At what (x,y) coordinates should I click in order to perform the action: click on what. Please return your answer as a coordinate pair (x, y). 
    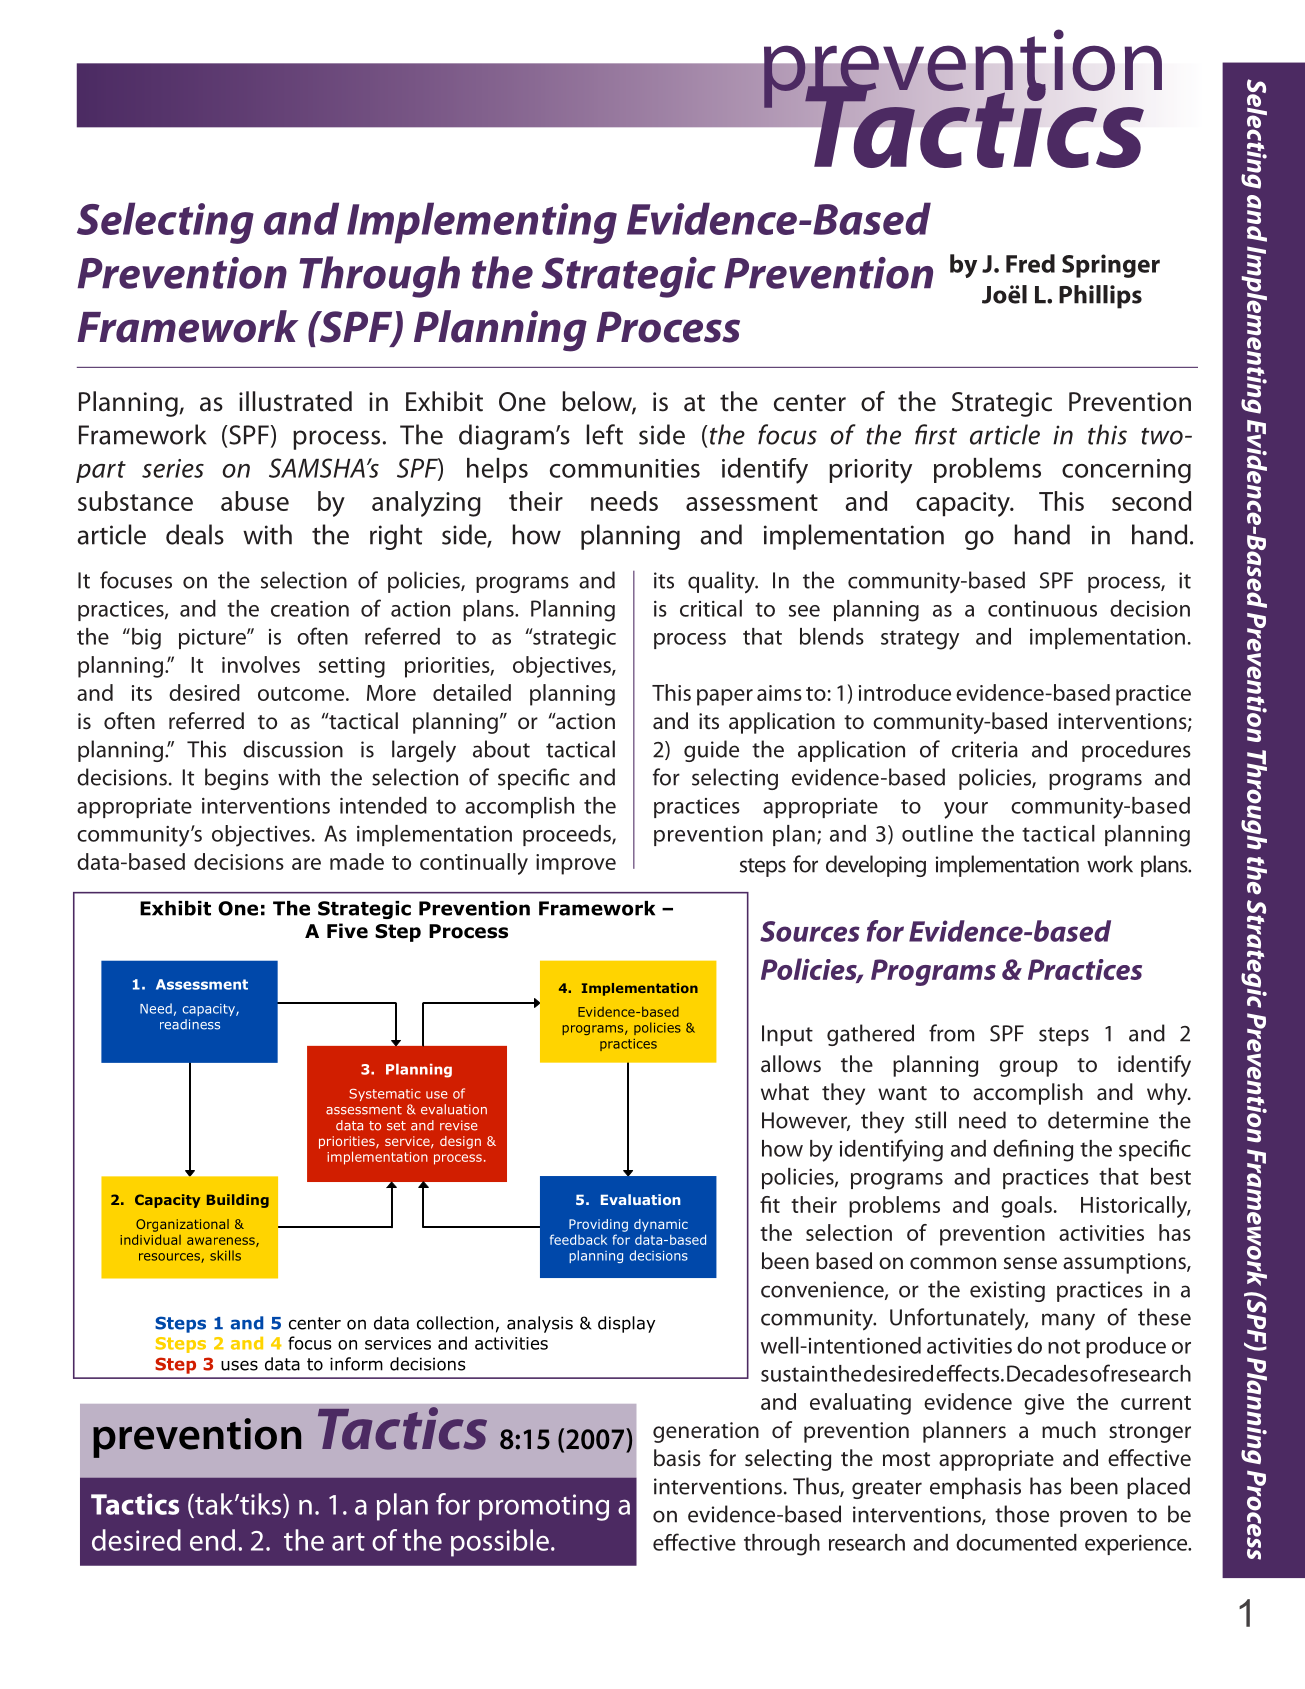
    Looking at the image, I should click on (785, 1092).
